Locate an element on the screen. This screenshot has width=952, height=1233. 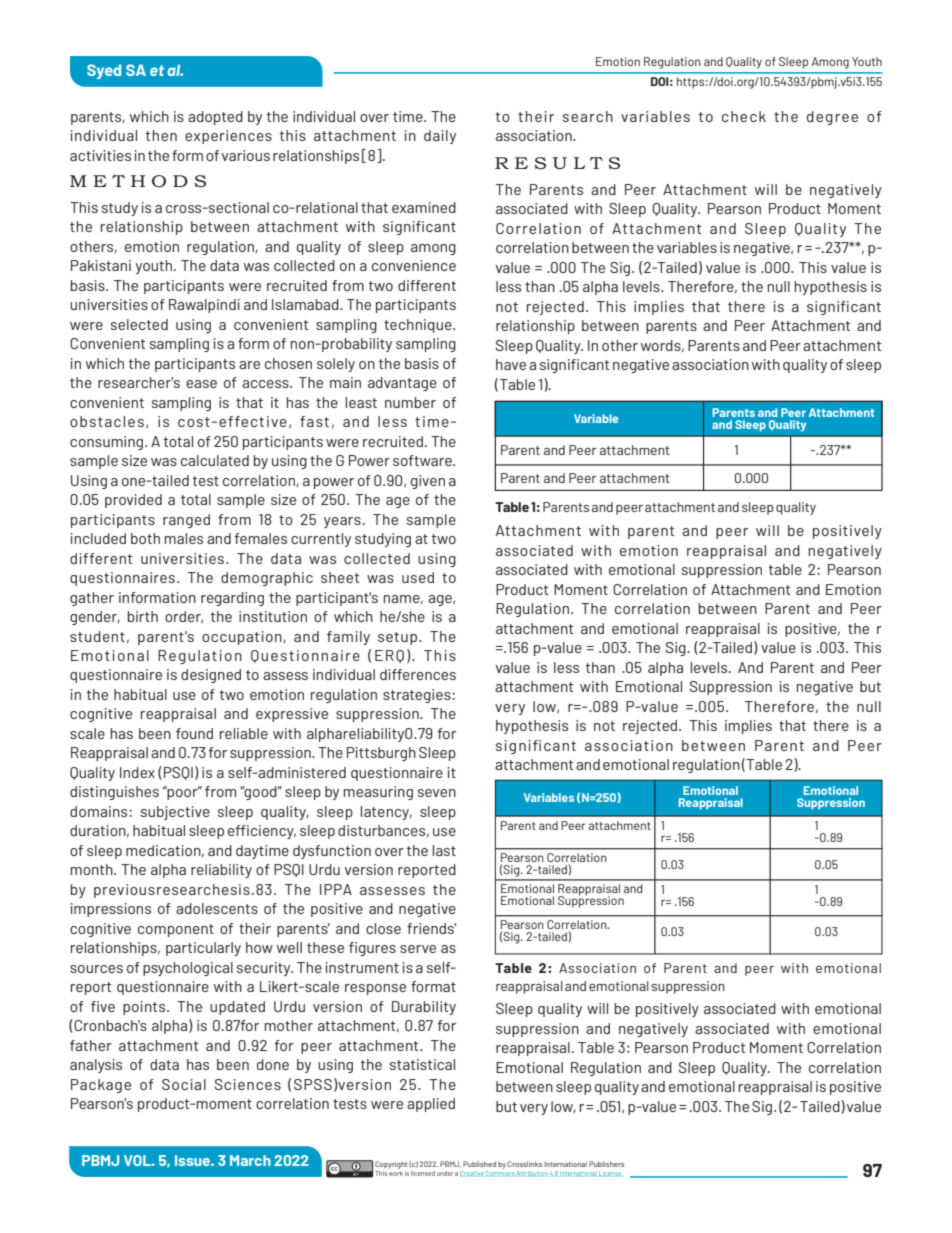
daily is located at coordinates (440, 137).
